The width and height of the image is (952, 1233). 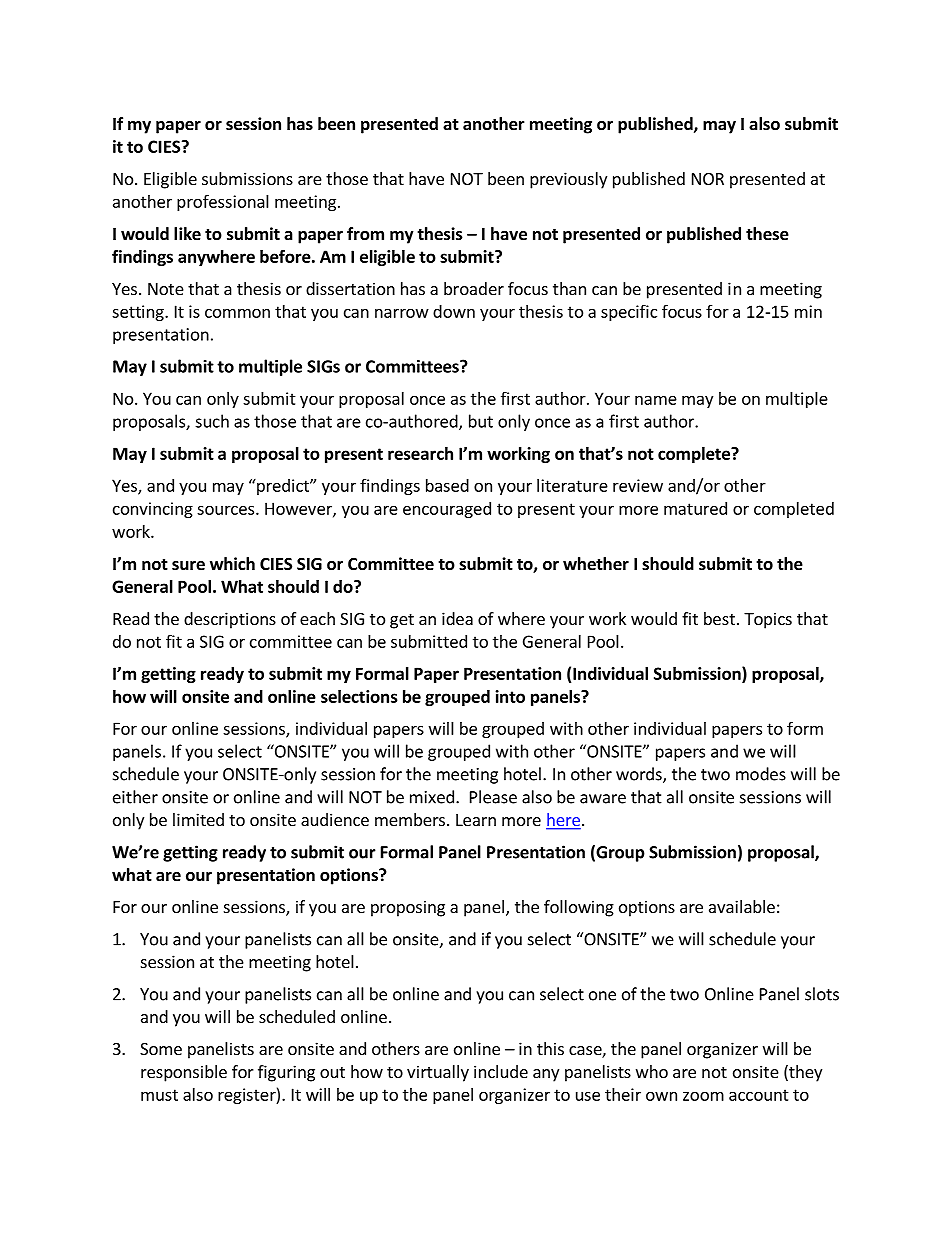 What do you see at coordinates (481, 421) in the image?
I see `but` at bounding box center [481, 421].
